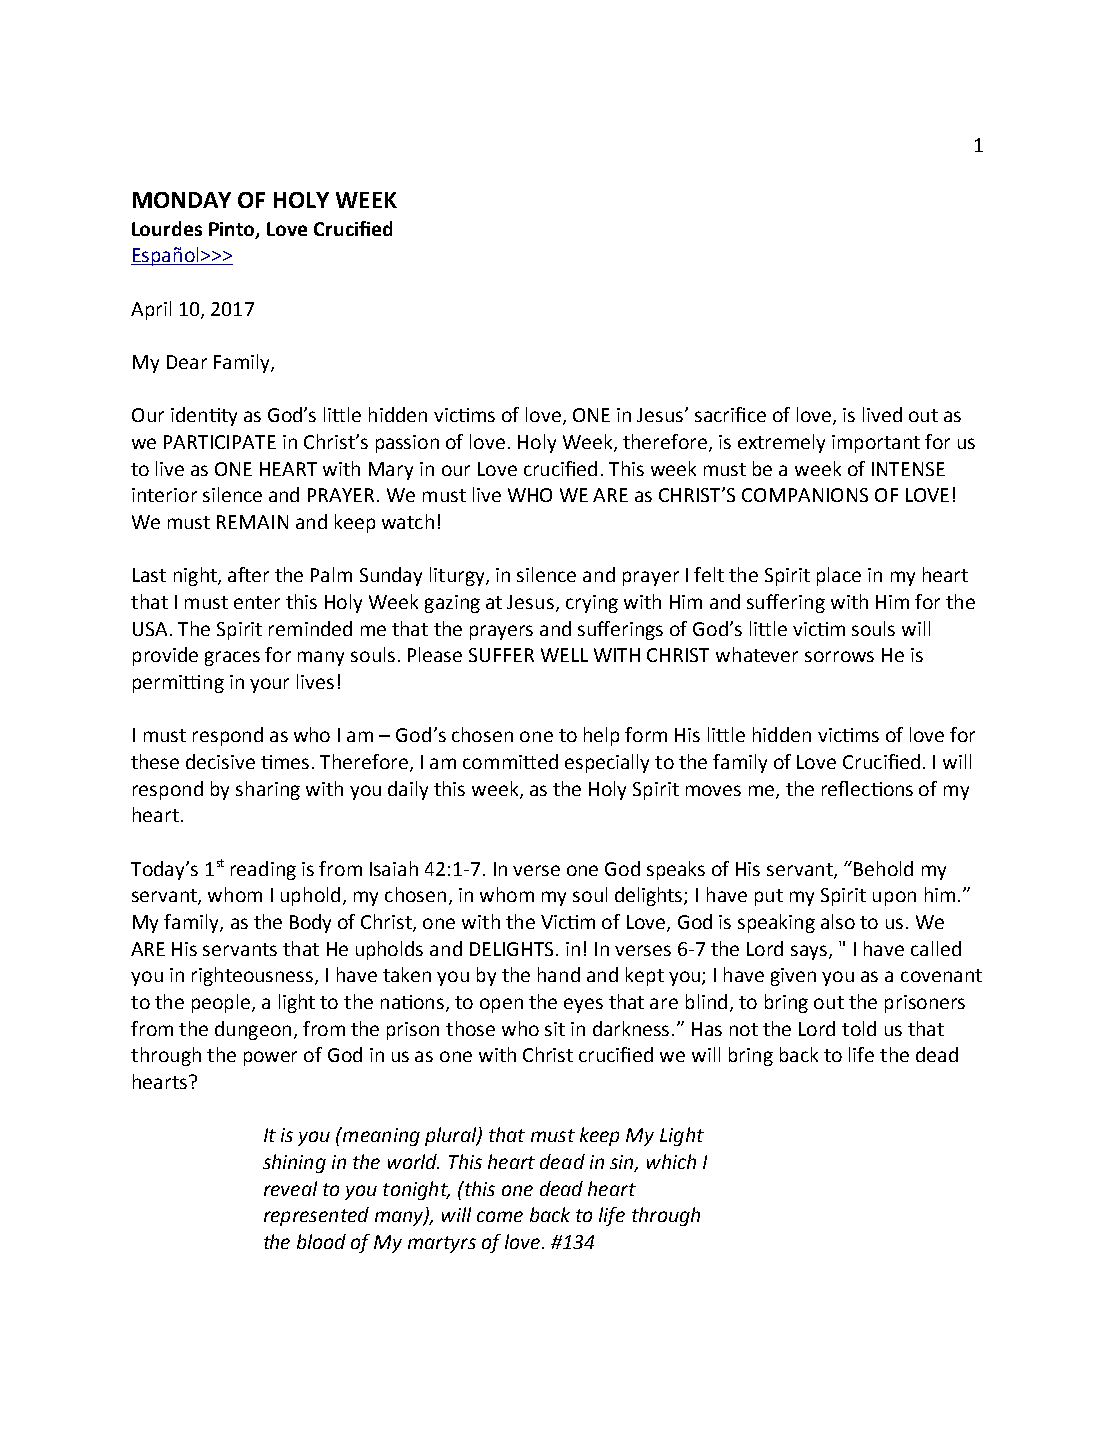 The height and width of the image is (1442, 1115). What do you see at coordinates (601, 736) in the image?
I see `help` at bounding box center [601, 736].
